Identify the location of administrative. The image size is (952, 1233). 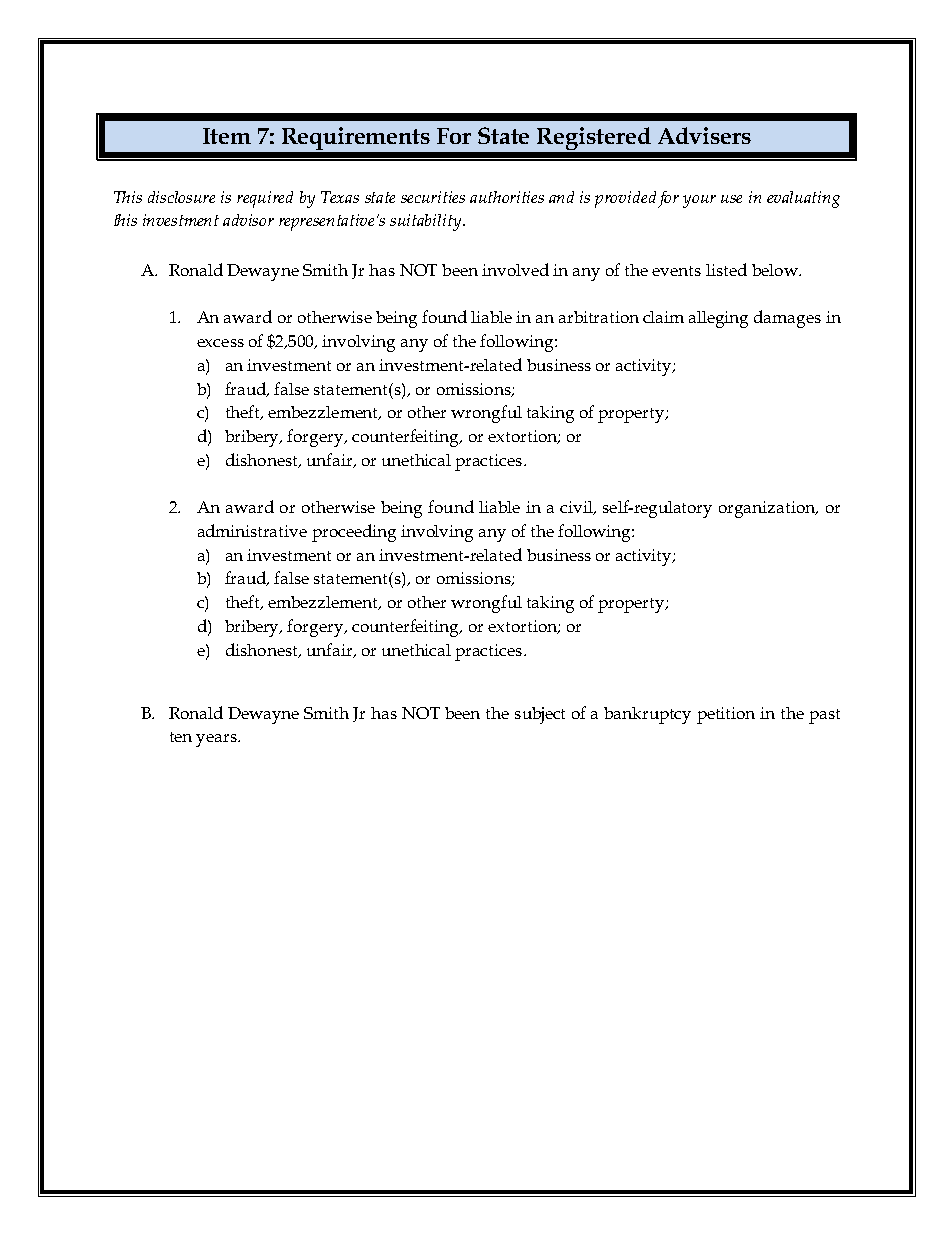
(252, 530).
